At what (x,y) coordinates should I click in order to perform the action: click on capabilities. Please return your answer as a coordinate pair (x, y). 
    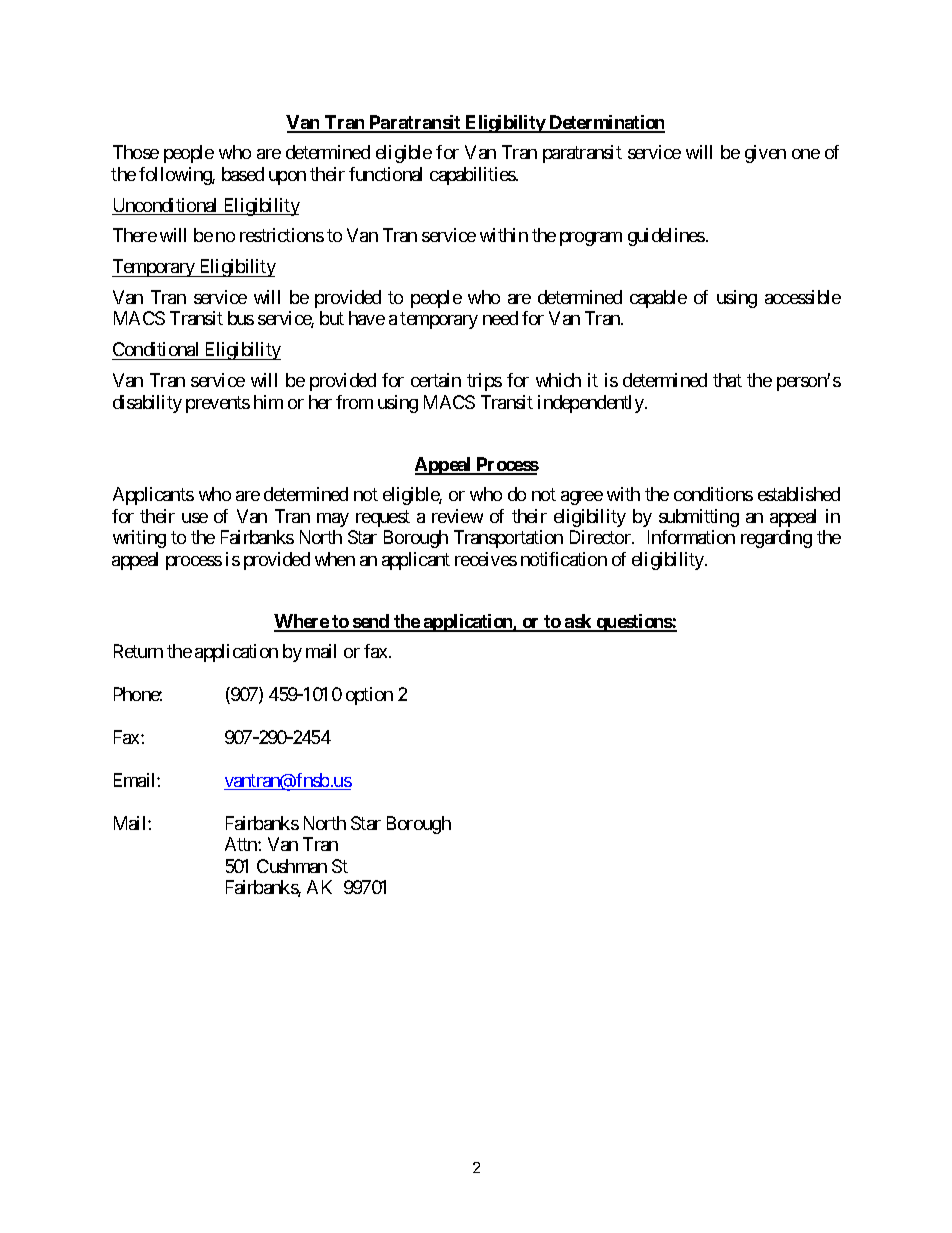
    Looking at the image, I should click on (473, 176).
